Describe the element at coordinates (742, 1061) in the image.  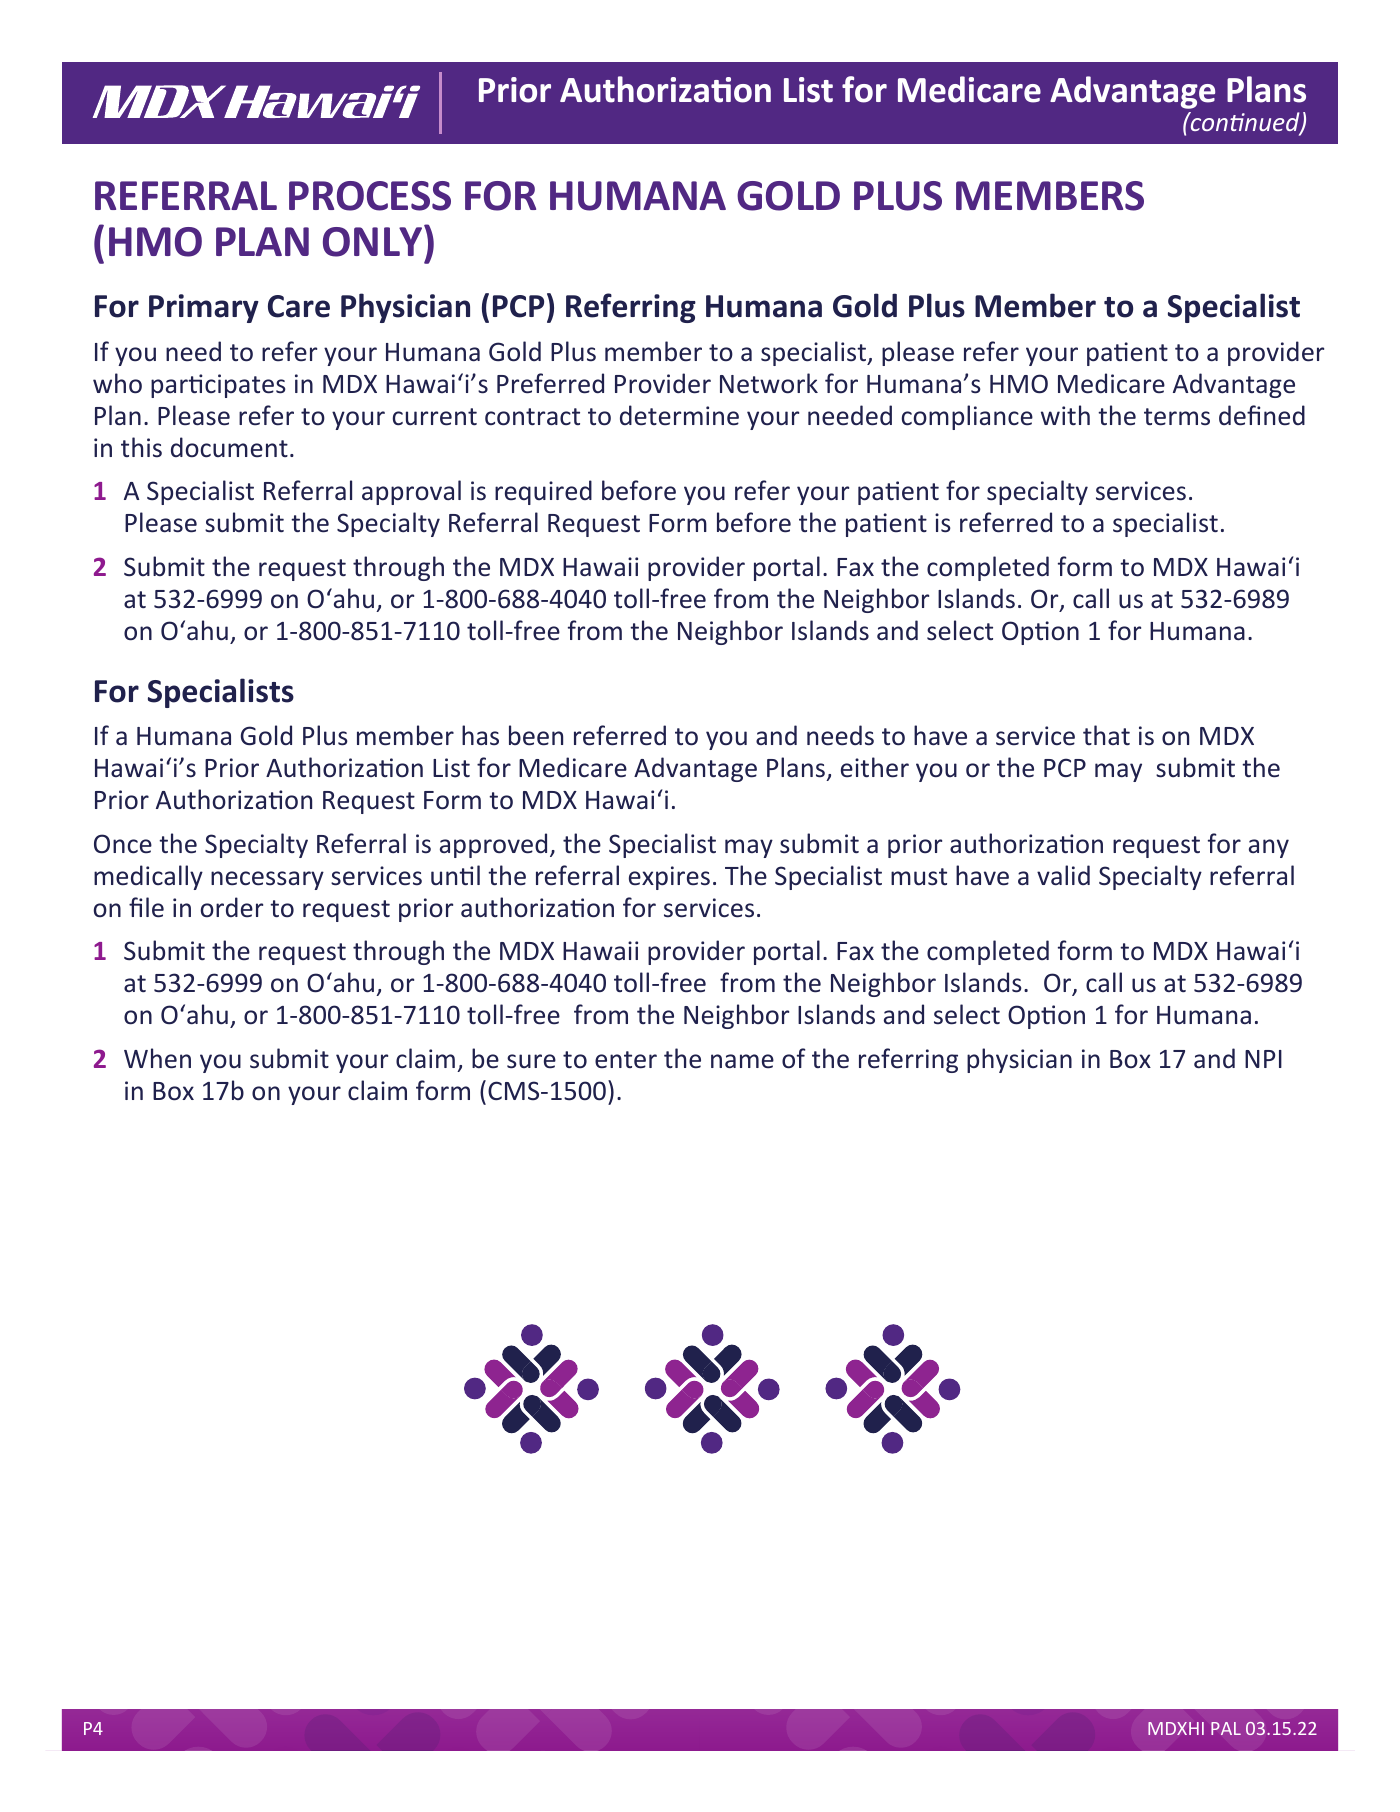
I see `name` at that location.
